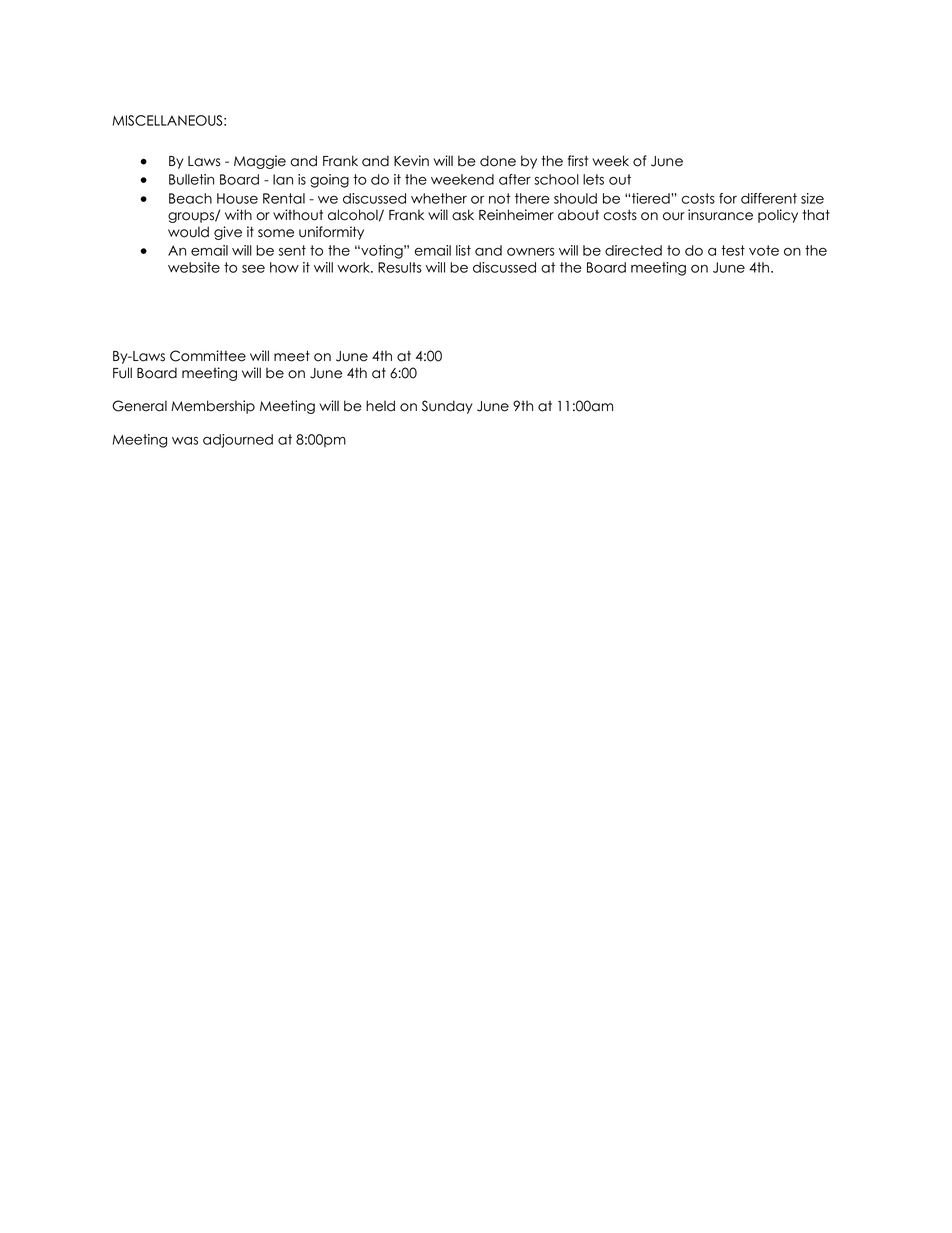  Describe the element at coordinates (733, 250) in the screenshot. I see `test` at that location.
